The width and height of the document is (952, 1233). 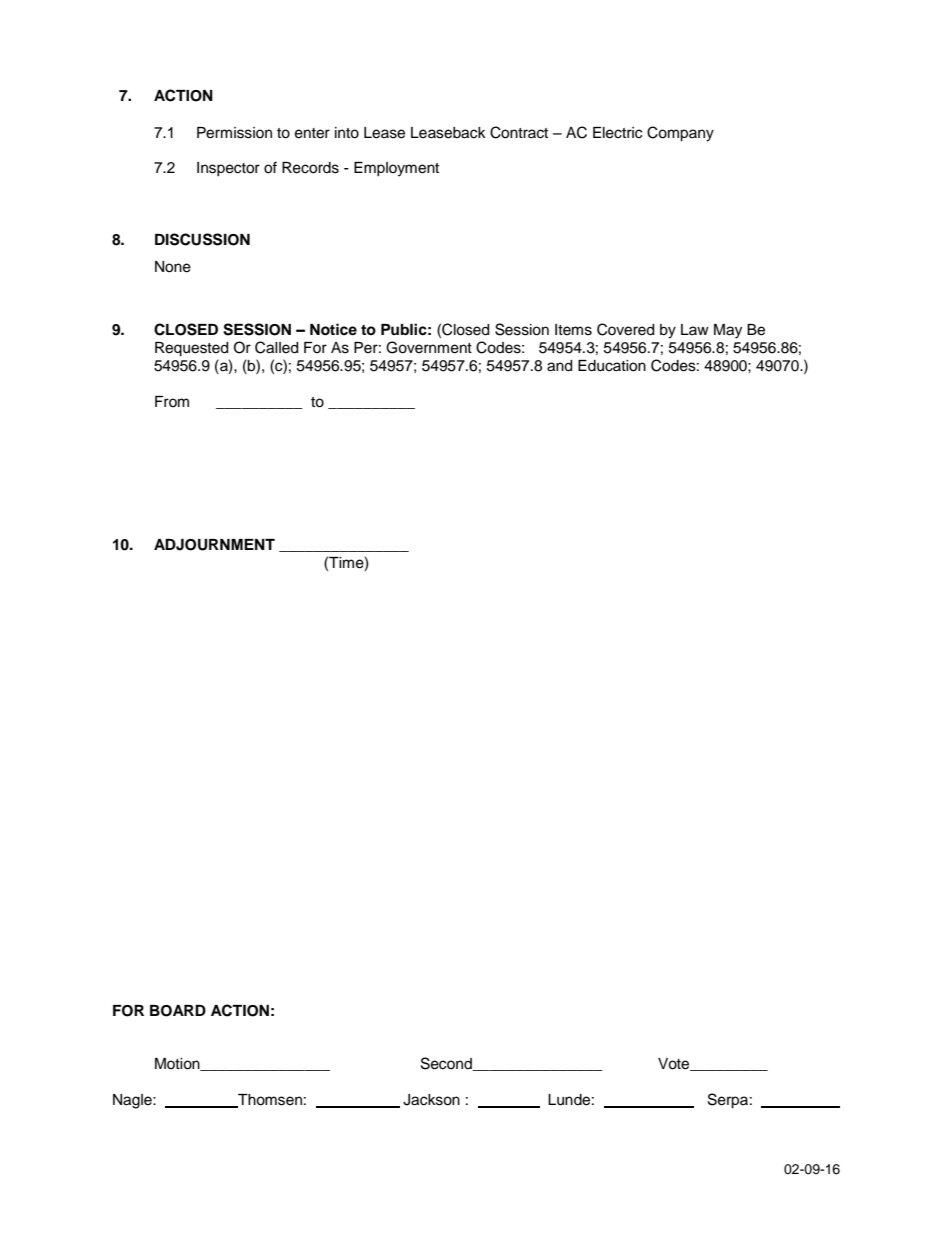 I want to click on Company, so click(x=680, y=134).
